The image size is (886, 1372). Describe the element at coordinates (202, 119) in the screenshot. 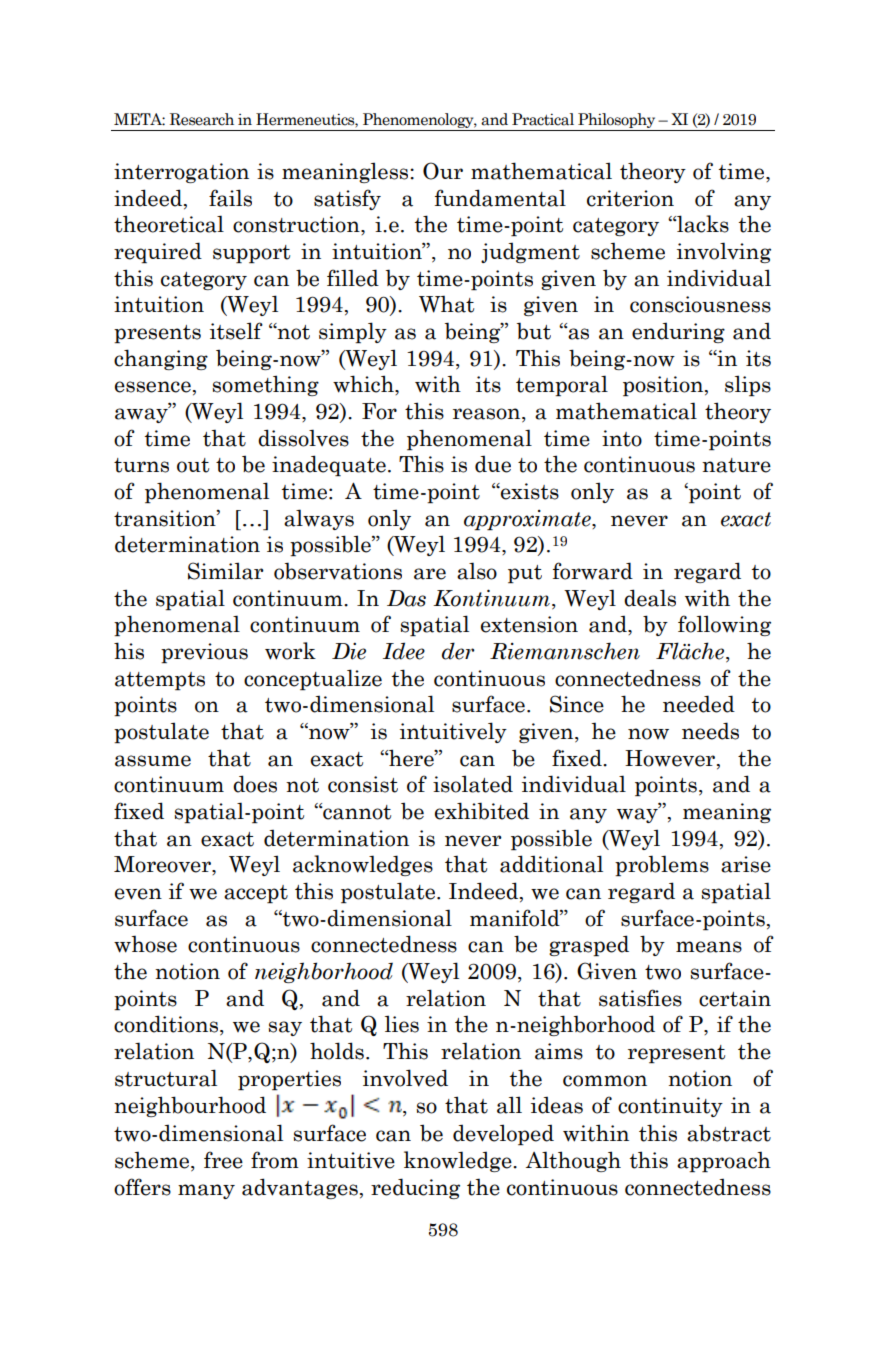

I see `Research` at that location.
